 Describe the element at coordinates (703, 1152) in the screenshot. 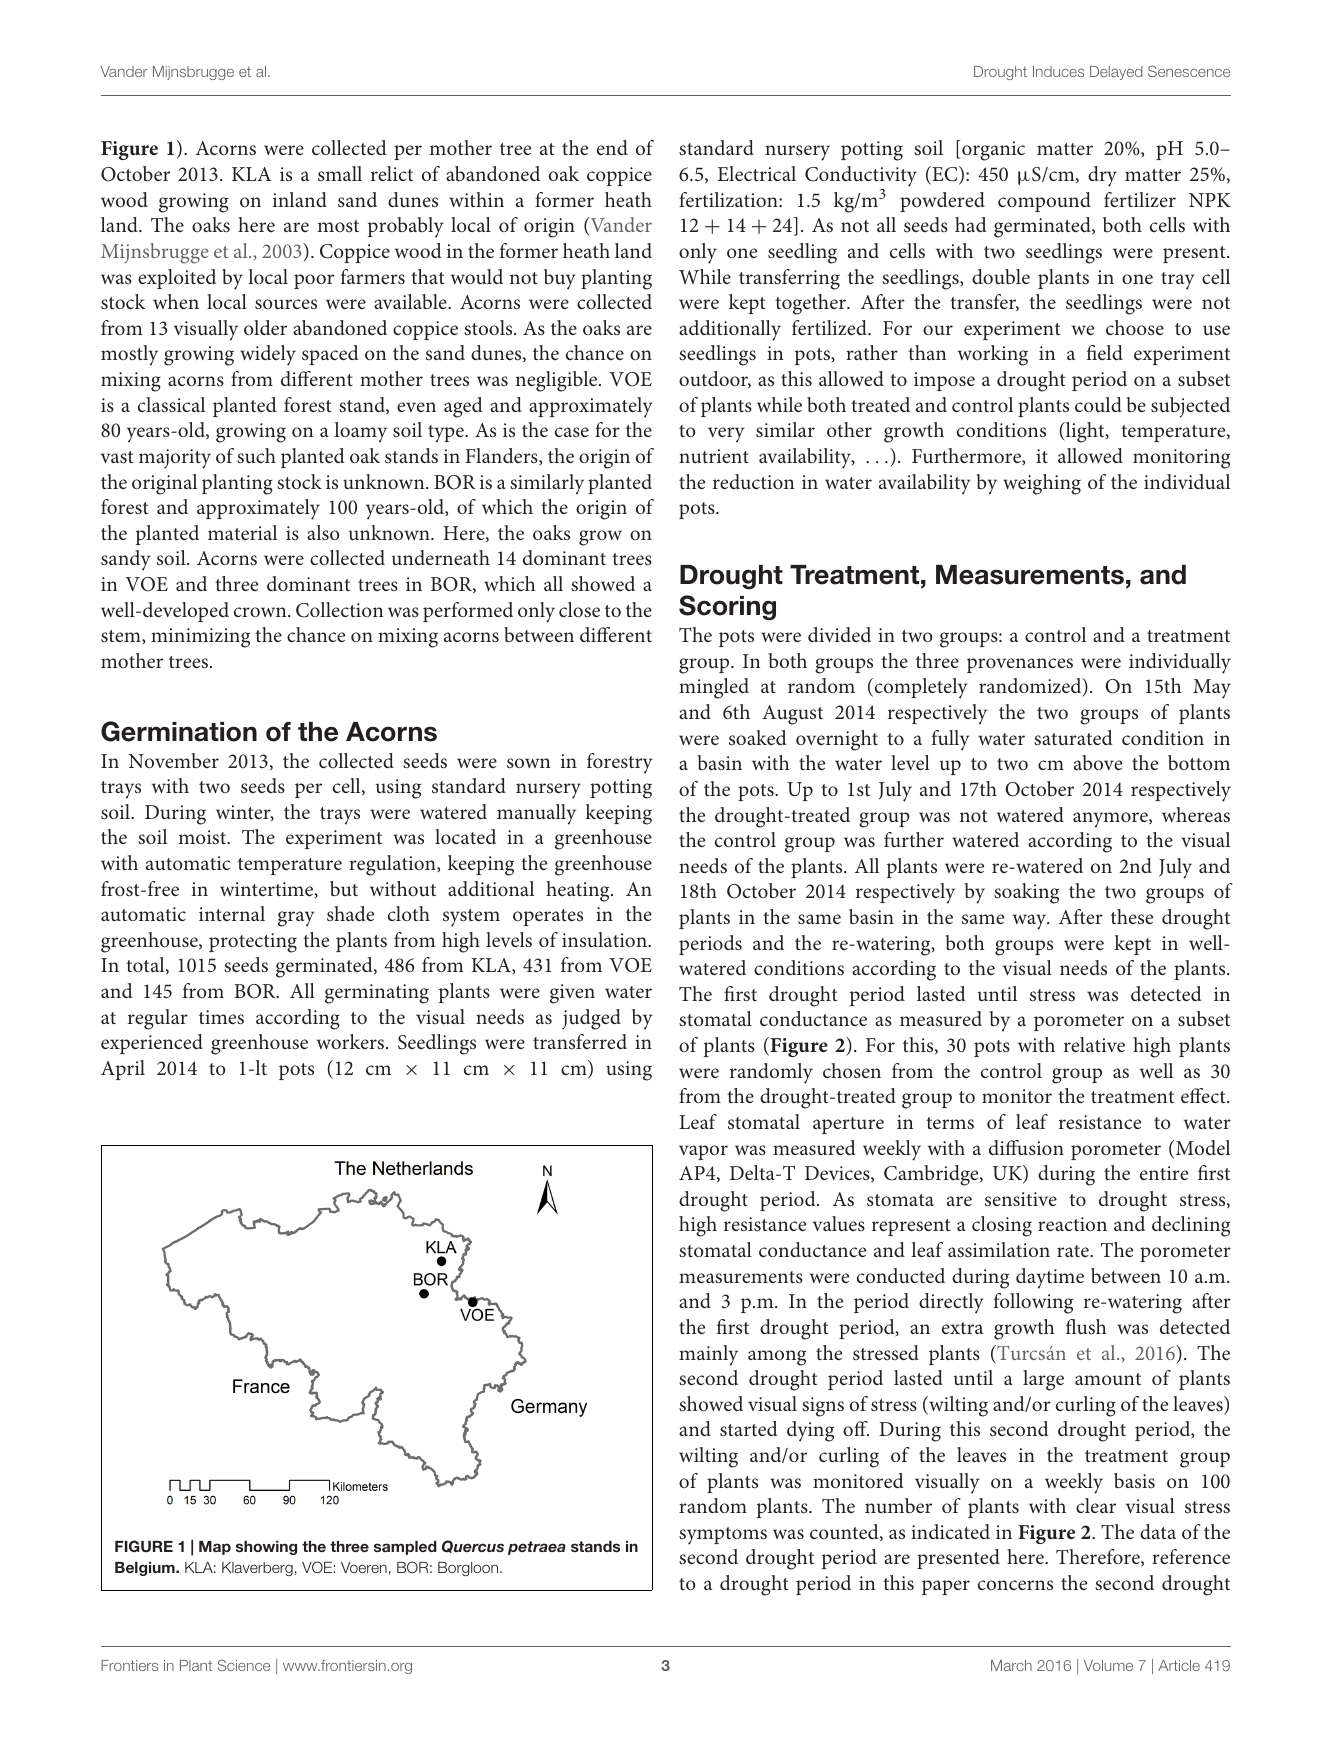

I see `vapor` at that location.
